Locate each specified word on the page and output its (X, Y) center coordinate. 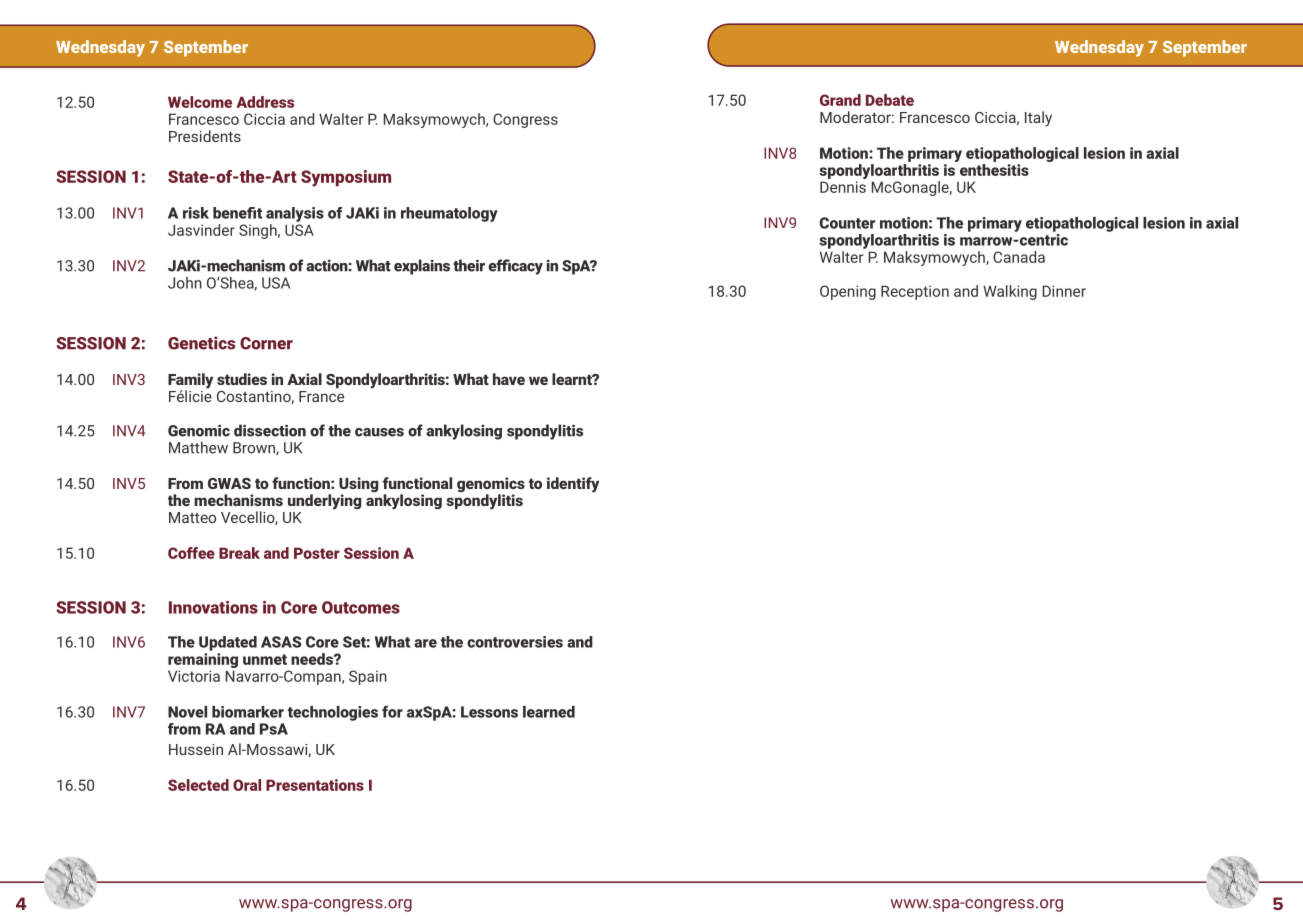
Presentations (315, 785)
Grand (840, 100)
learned (549, 712)
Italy (1038, 119)
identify (573, 485)
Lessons (489, 712)
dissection (270, 430)
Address (265, 102)
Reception (915, 292)
